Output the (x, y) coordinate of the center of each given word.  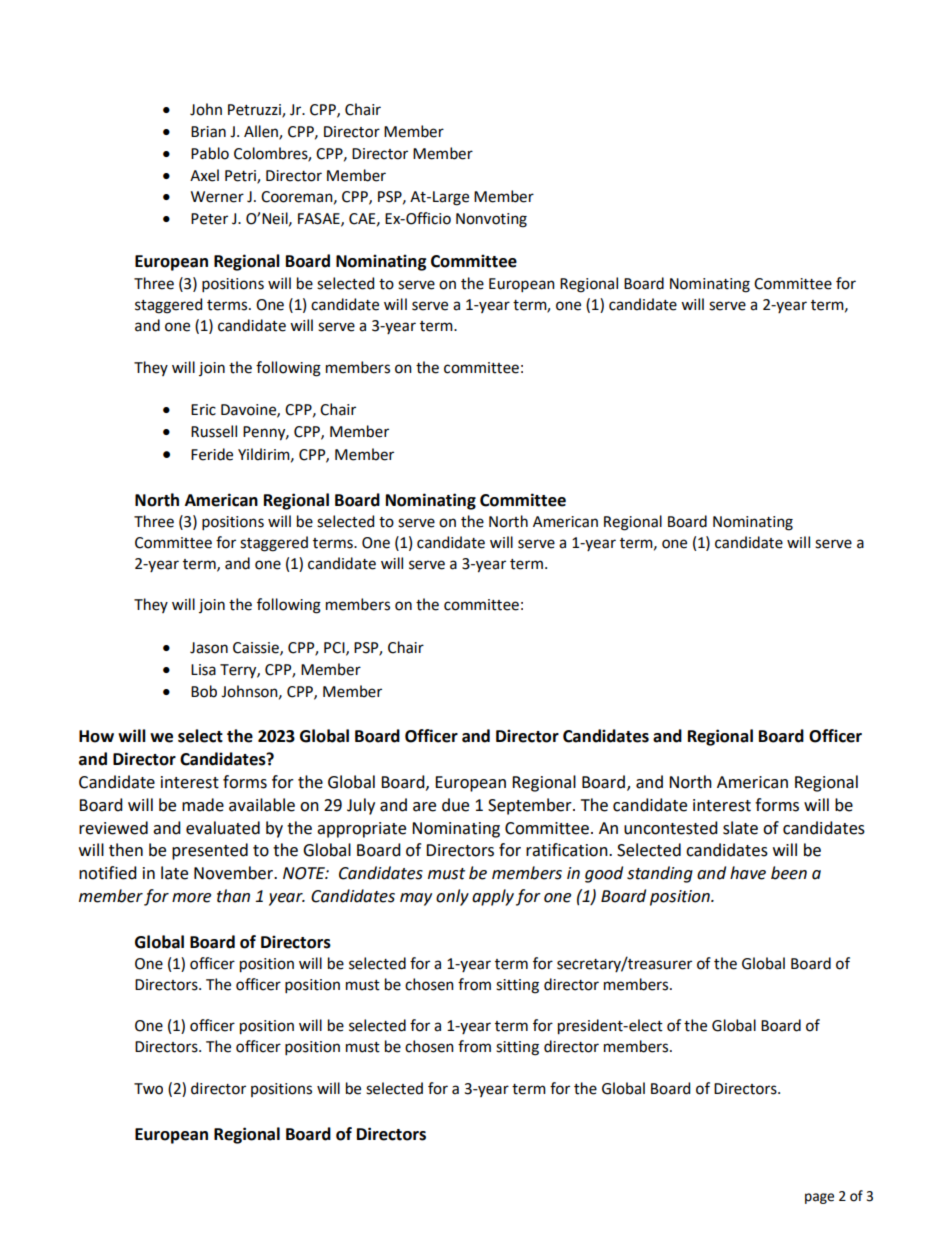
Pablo (210, 153)
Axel (204, 175)
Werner (217, 197)
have (748, 873)
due (455, 805)
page (819, 1198)
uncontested (671, 828)
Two (148, 1089)
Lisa (203, 670)
